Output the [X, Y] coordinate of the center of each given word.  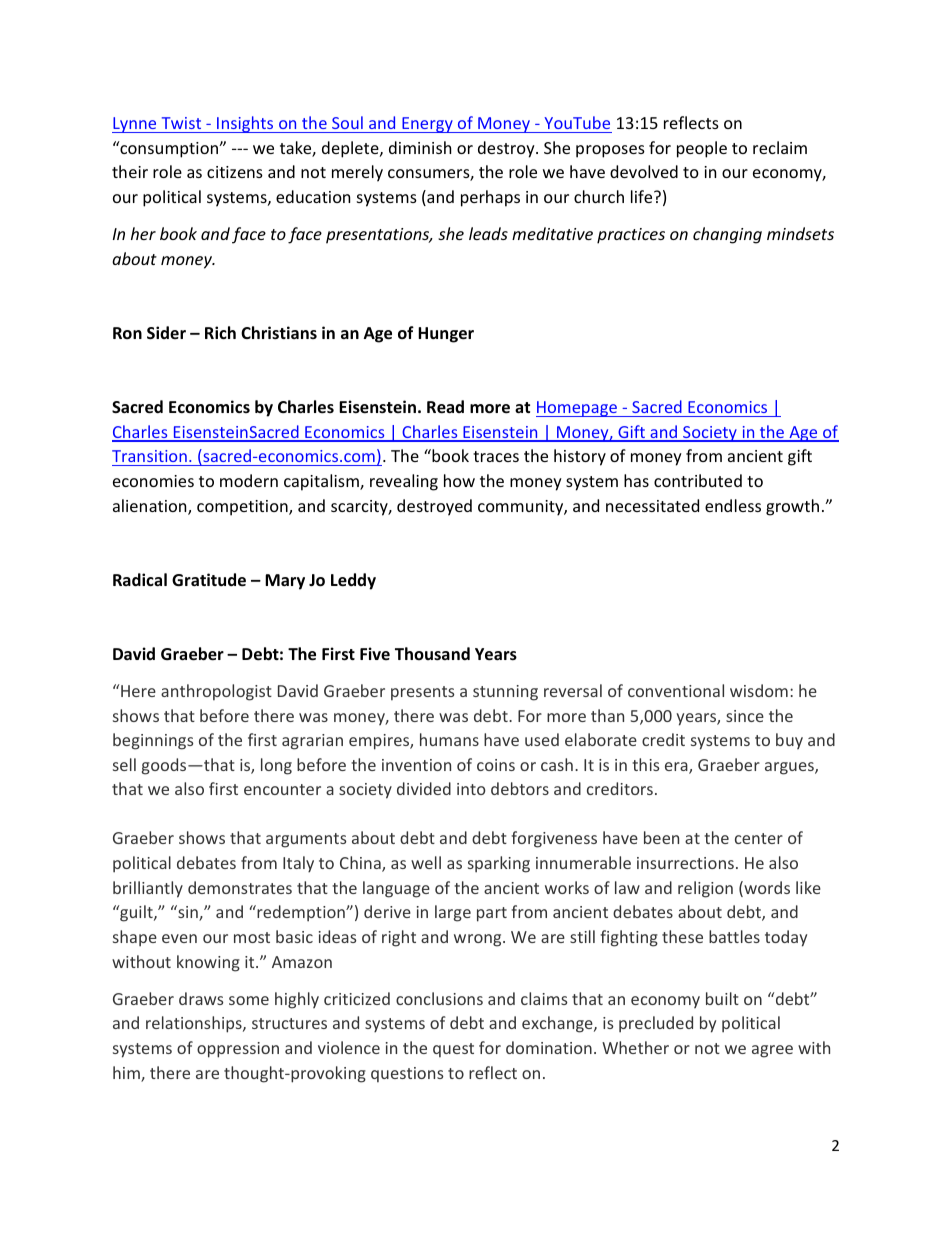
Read [445, 407]
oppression [238, 1050]
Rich [220, 332]
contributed [698, 480]
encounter [282, 789]
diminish [420, 147]
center [759, 838]
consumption [169, 149]
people [702, 149]
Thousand [432, 653]
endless [733, 505]
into [471, 789]
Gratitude [209, 580]
